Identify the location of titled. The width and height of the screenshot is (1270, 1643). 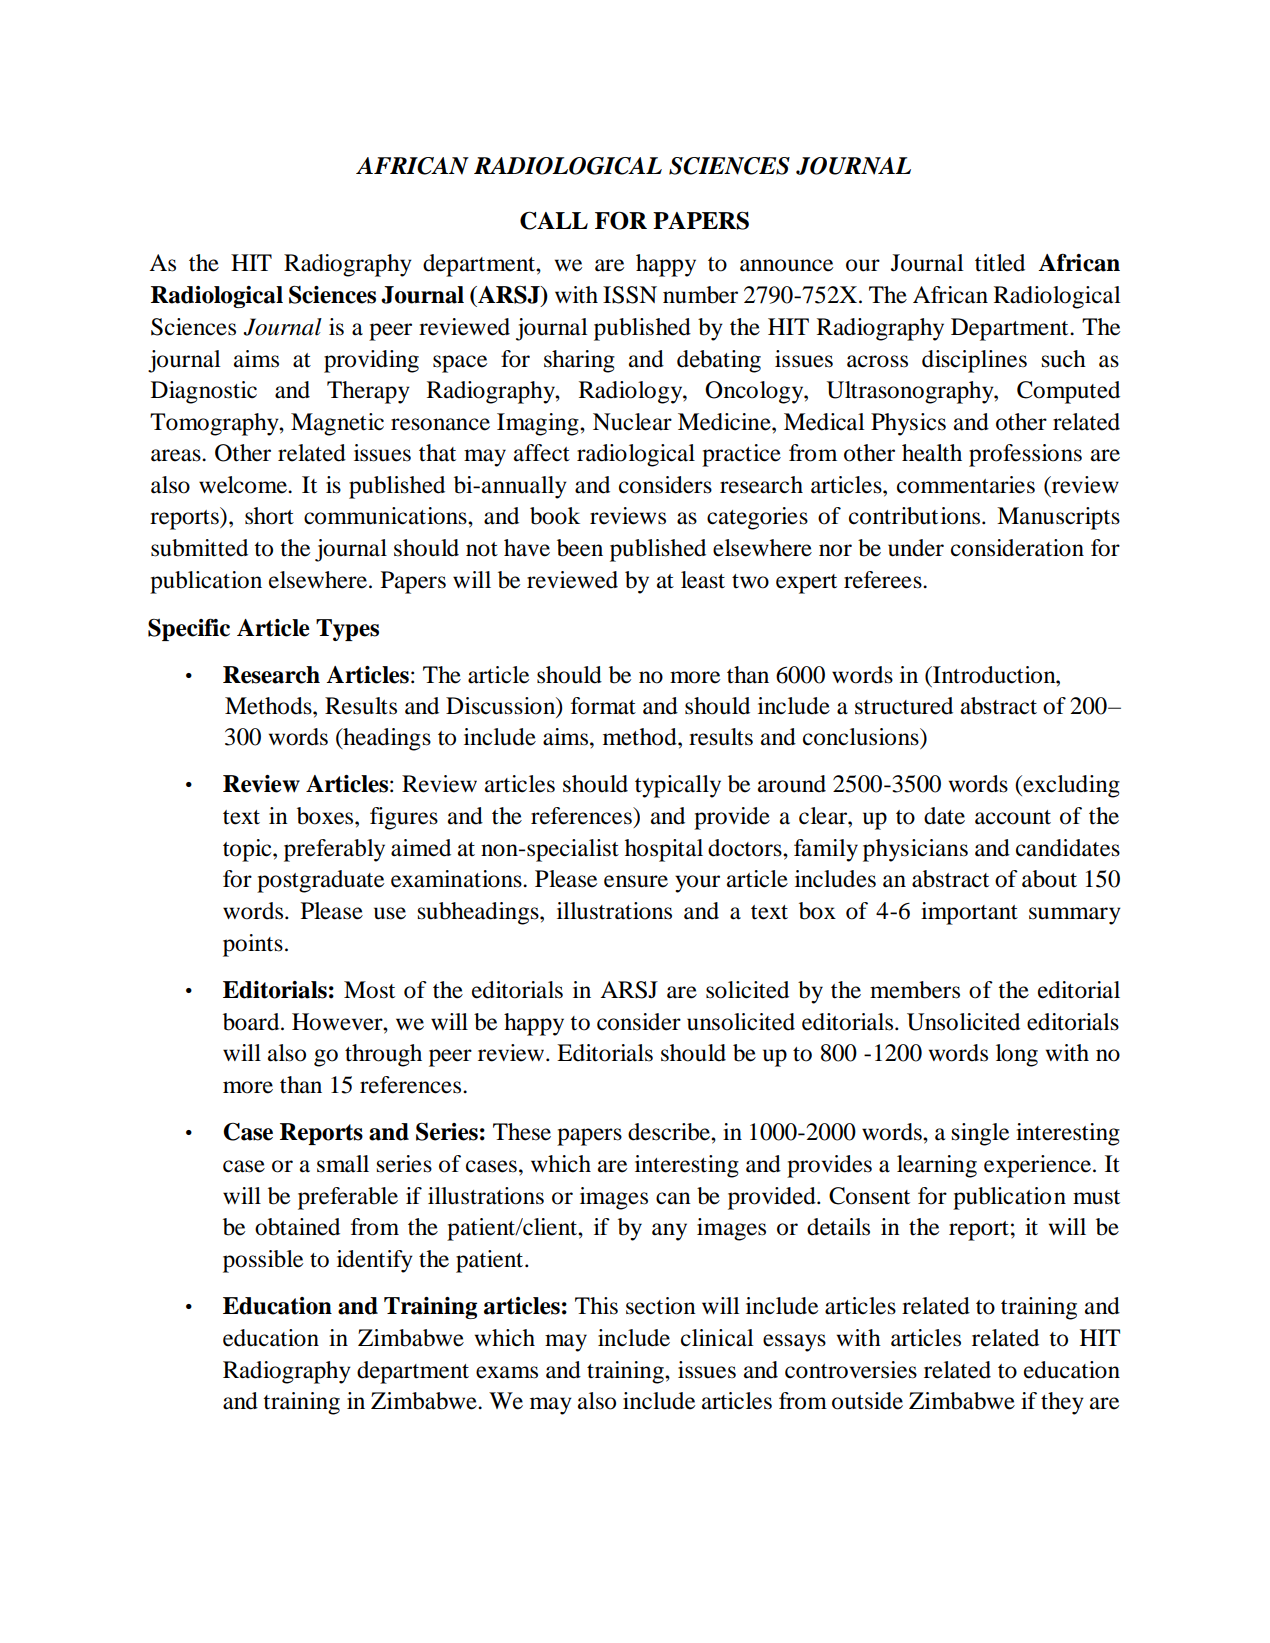
(1000, 263).
